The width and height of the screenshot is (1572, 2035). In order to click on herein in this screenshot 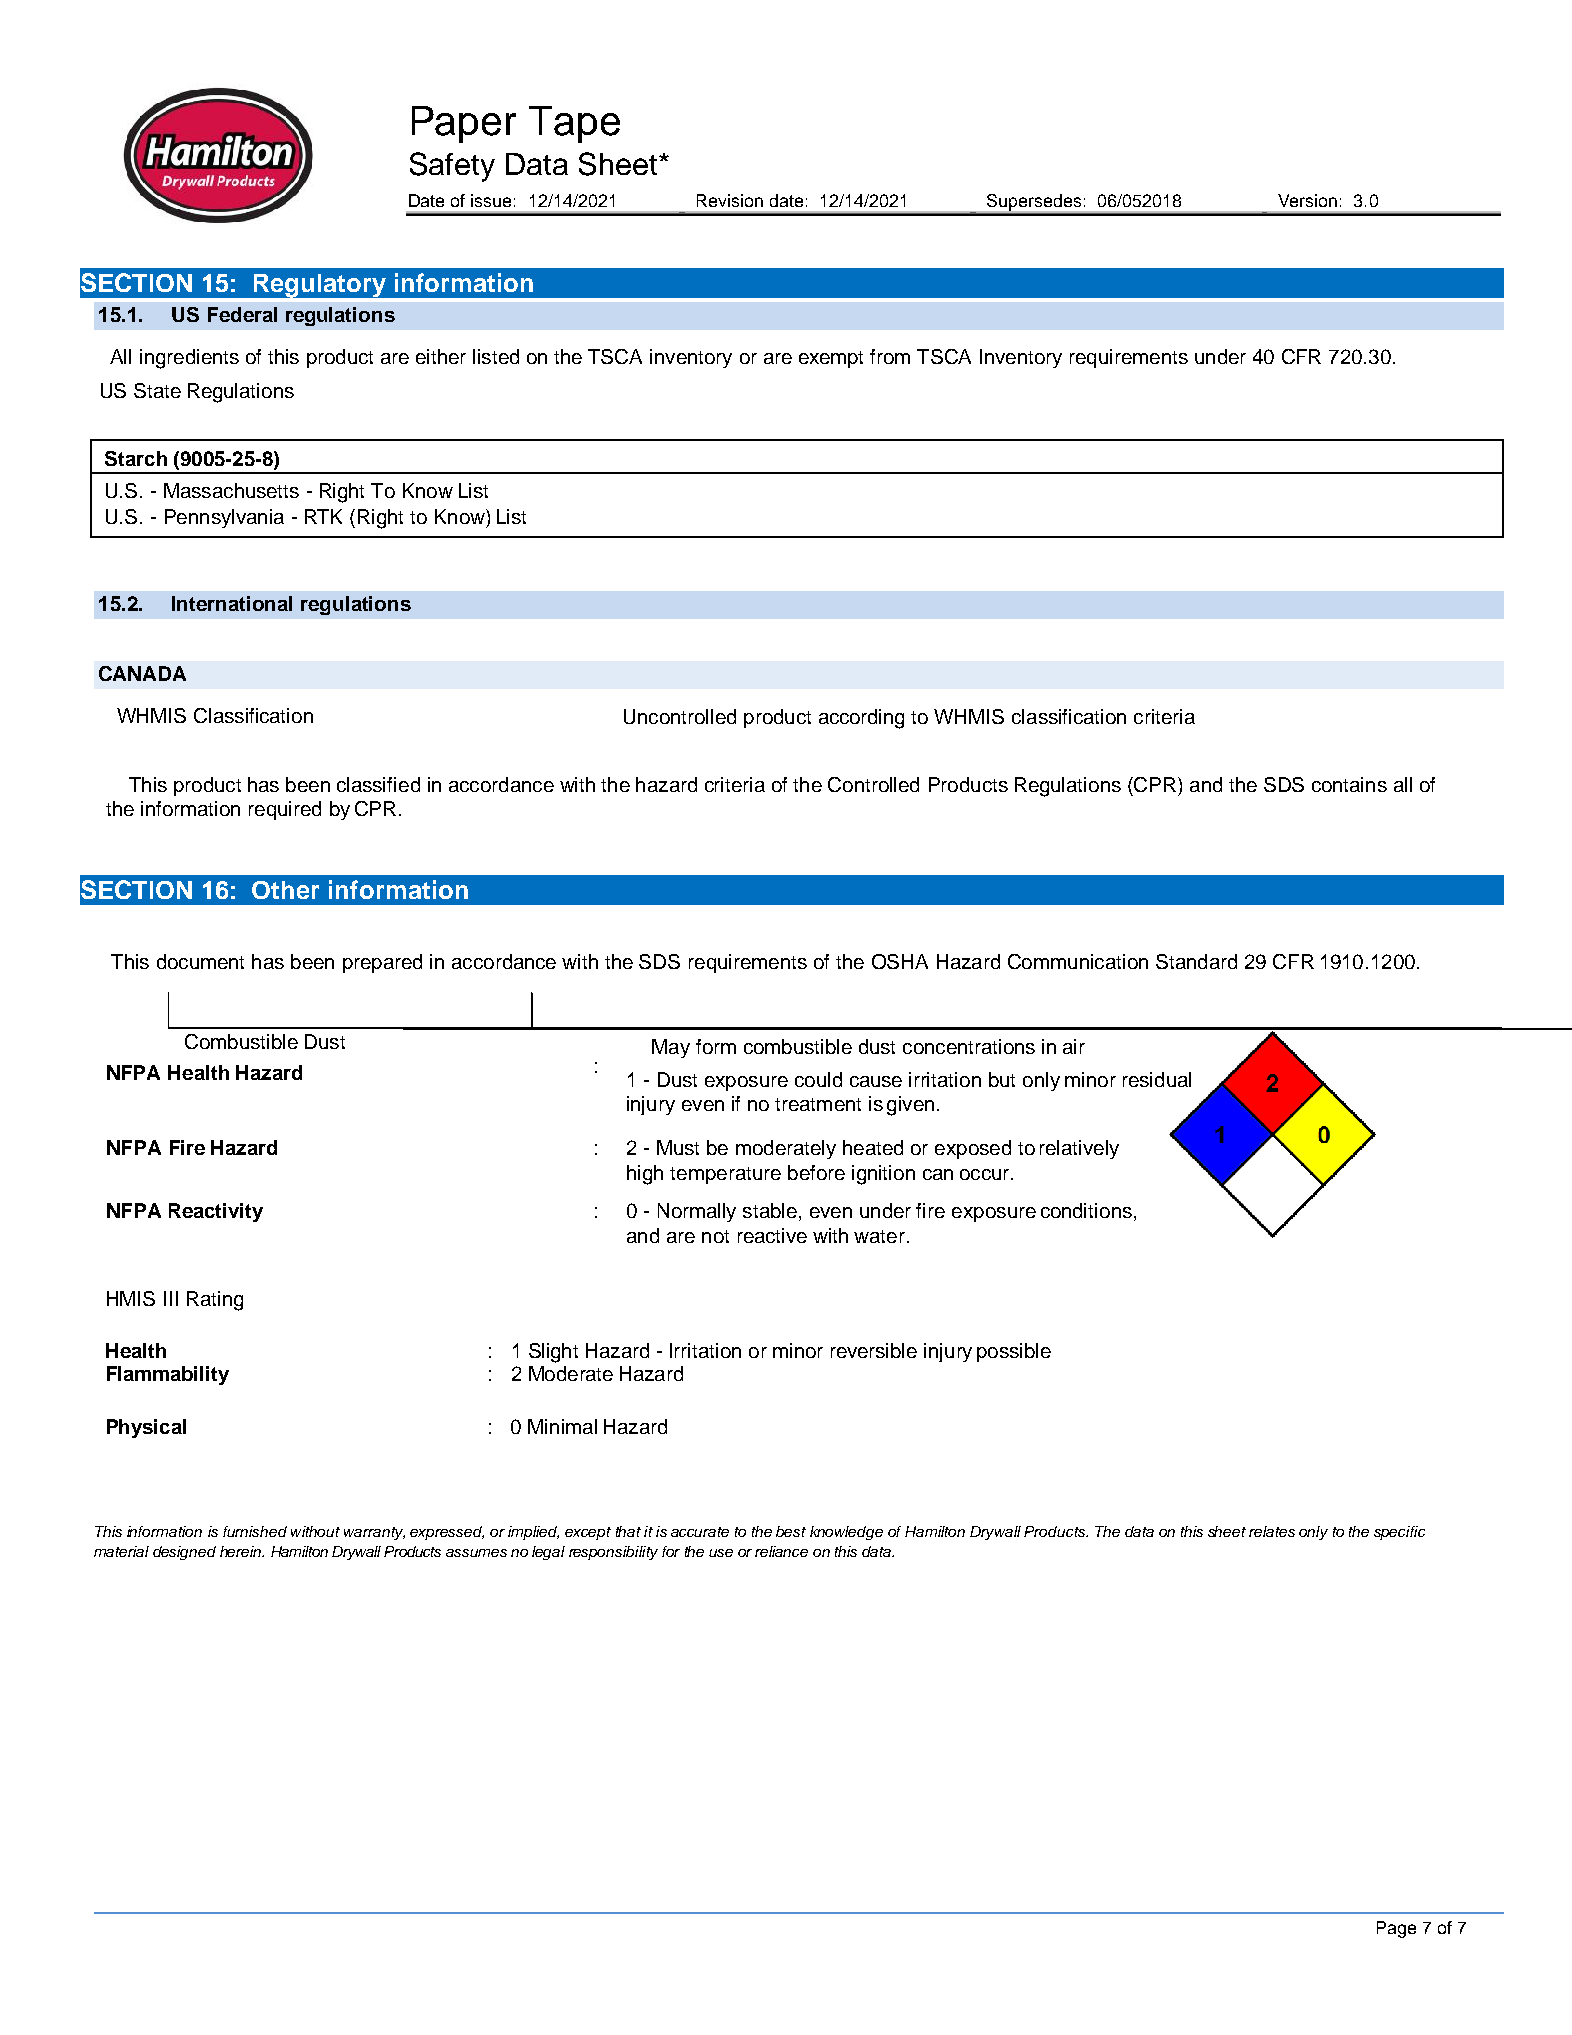, I will do `click(242, 1551)`.
